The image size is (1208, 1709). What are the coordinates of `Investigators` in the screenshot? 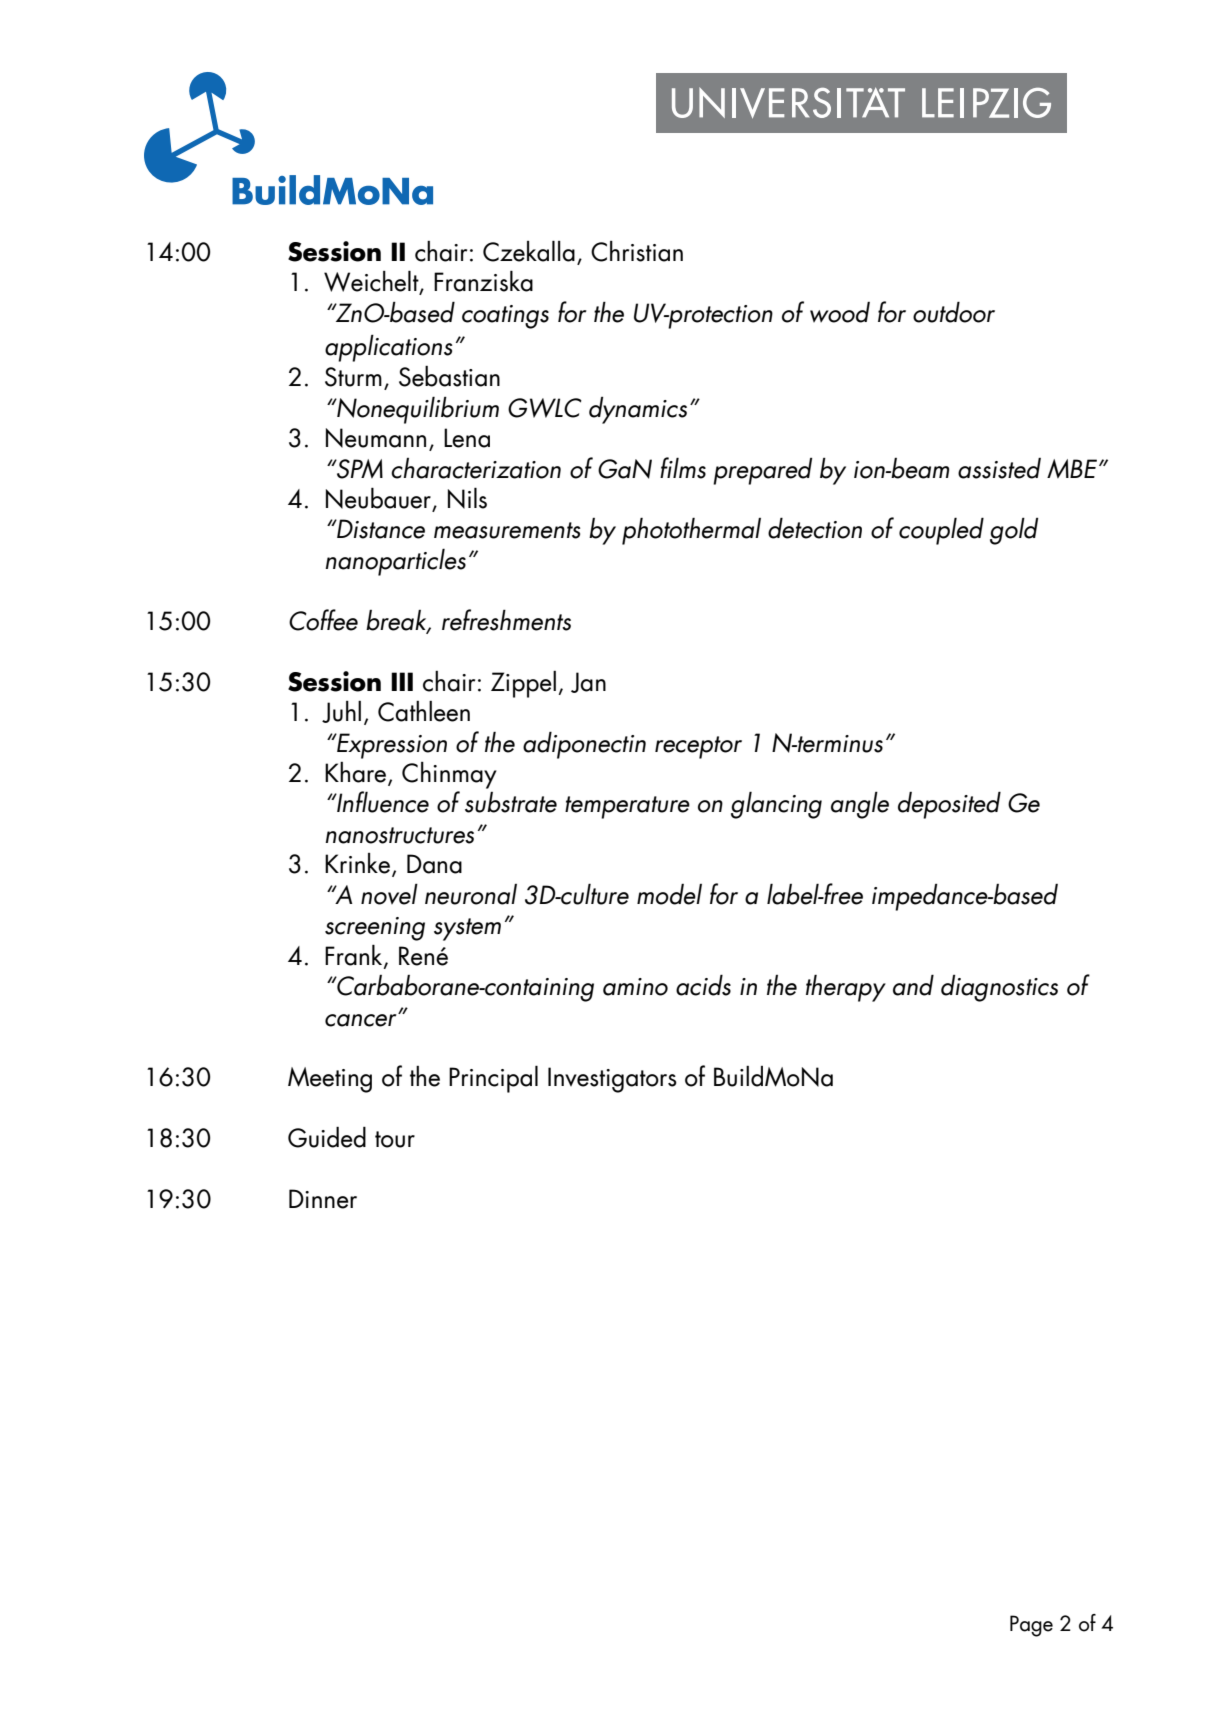 It's located at (612, 1080).
